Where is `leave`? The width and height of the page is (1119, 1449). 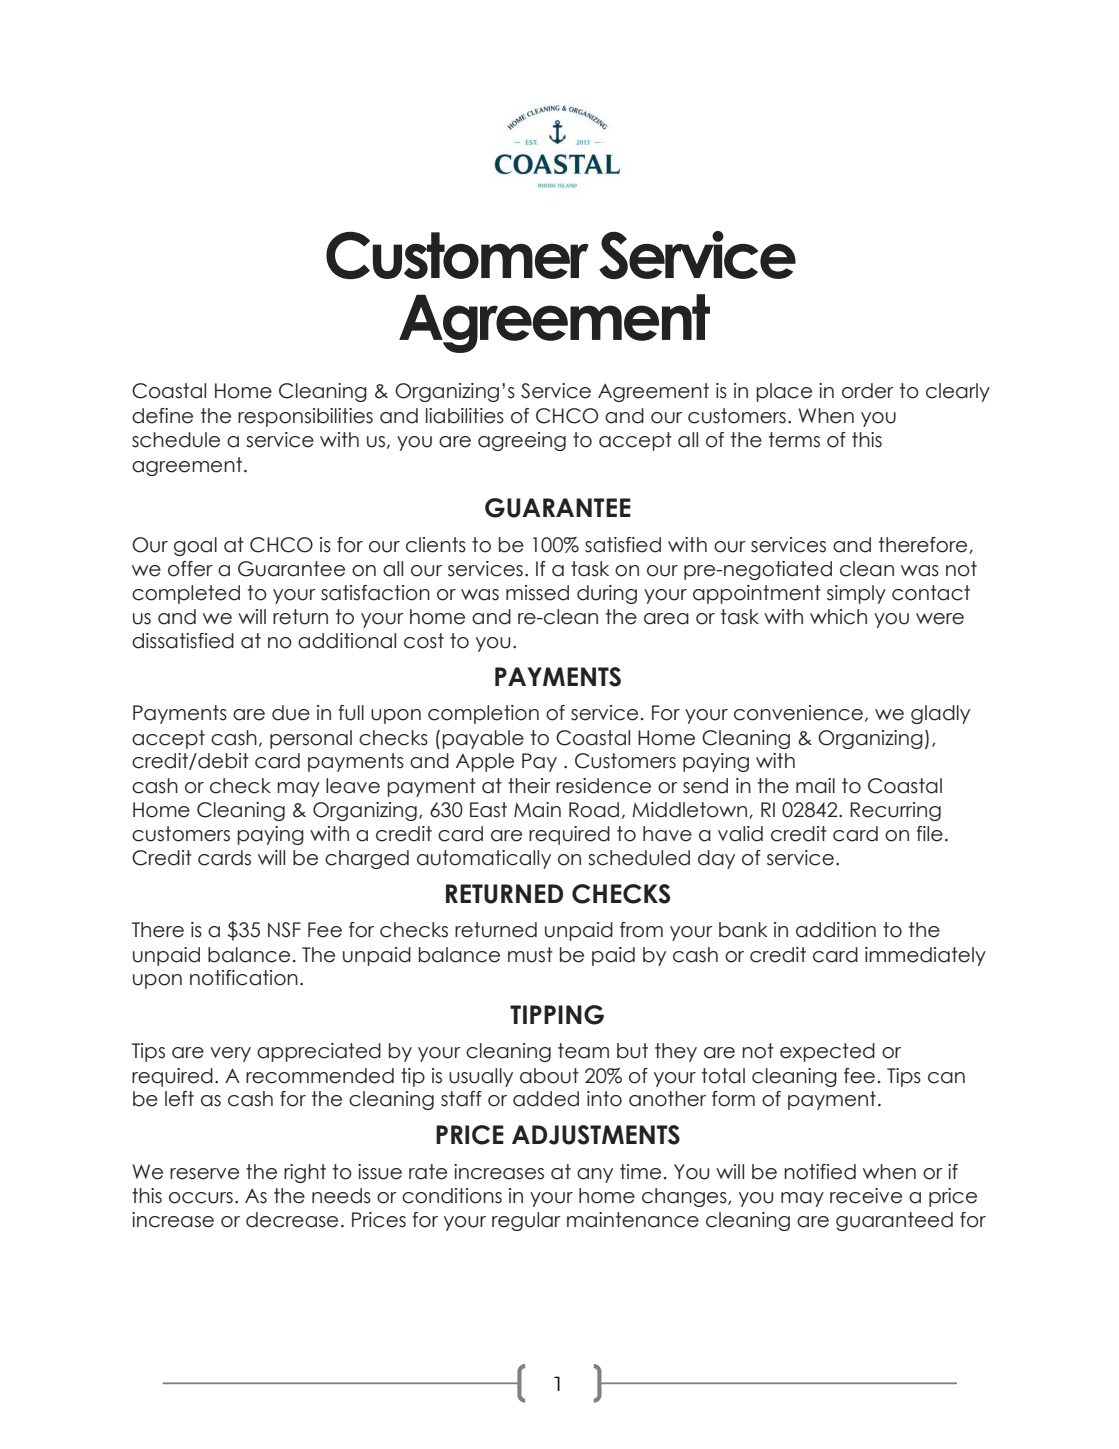
leave is located at coordinates (353, 786).
